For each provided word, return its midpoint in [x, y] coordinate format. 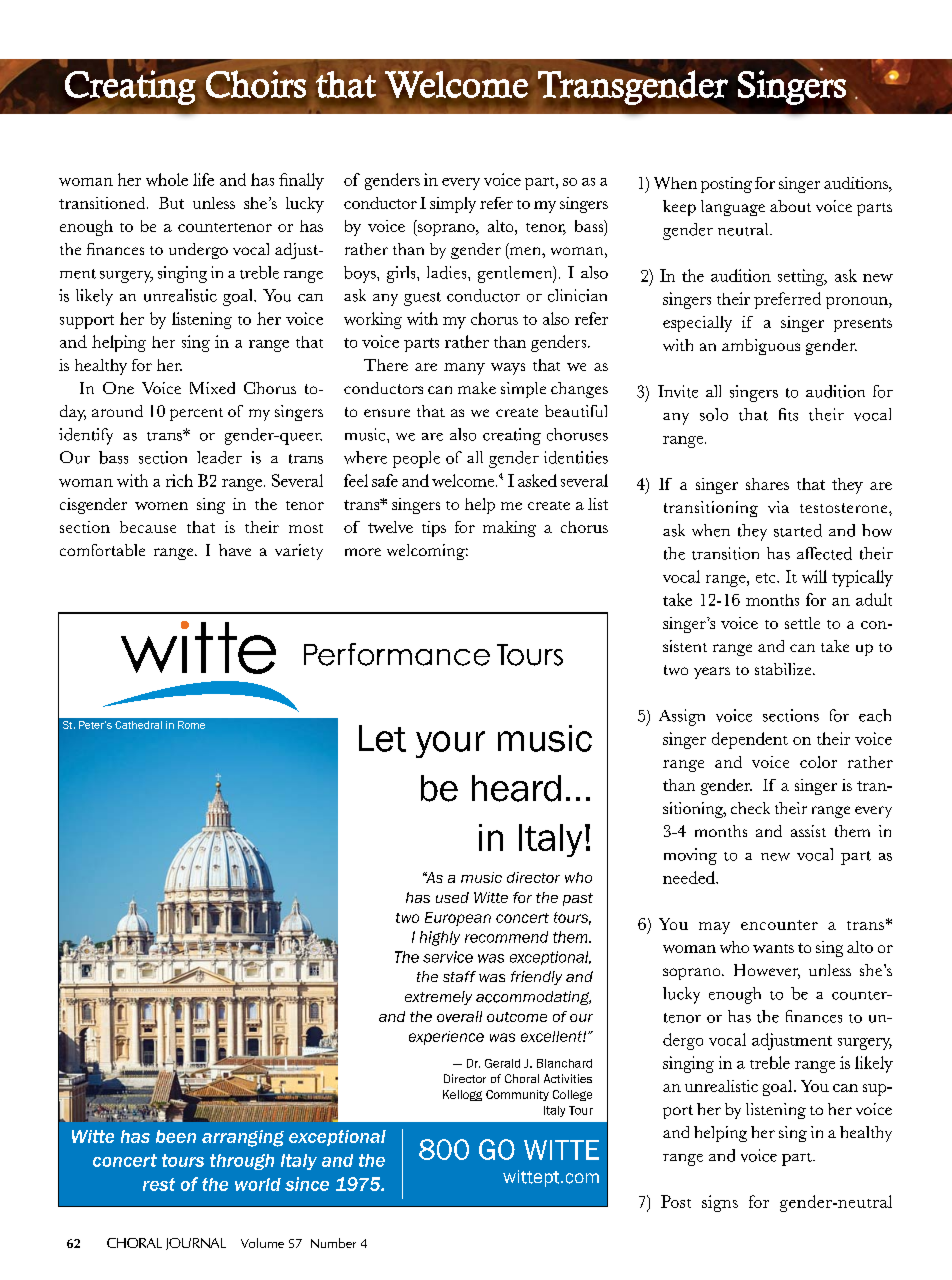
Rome [191, 725]
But [171, 203]
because [148, 527]
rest [159, 1184]
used [452, 897]
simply [453, 205]
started [798, 530]
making [509, 529]
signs [720, 1203]
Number [333, 1243]
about [790, 206]
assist [808, 831]
